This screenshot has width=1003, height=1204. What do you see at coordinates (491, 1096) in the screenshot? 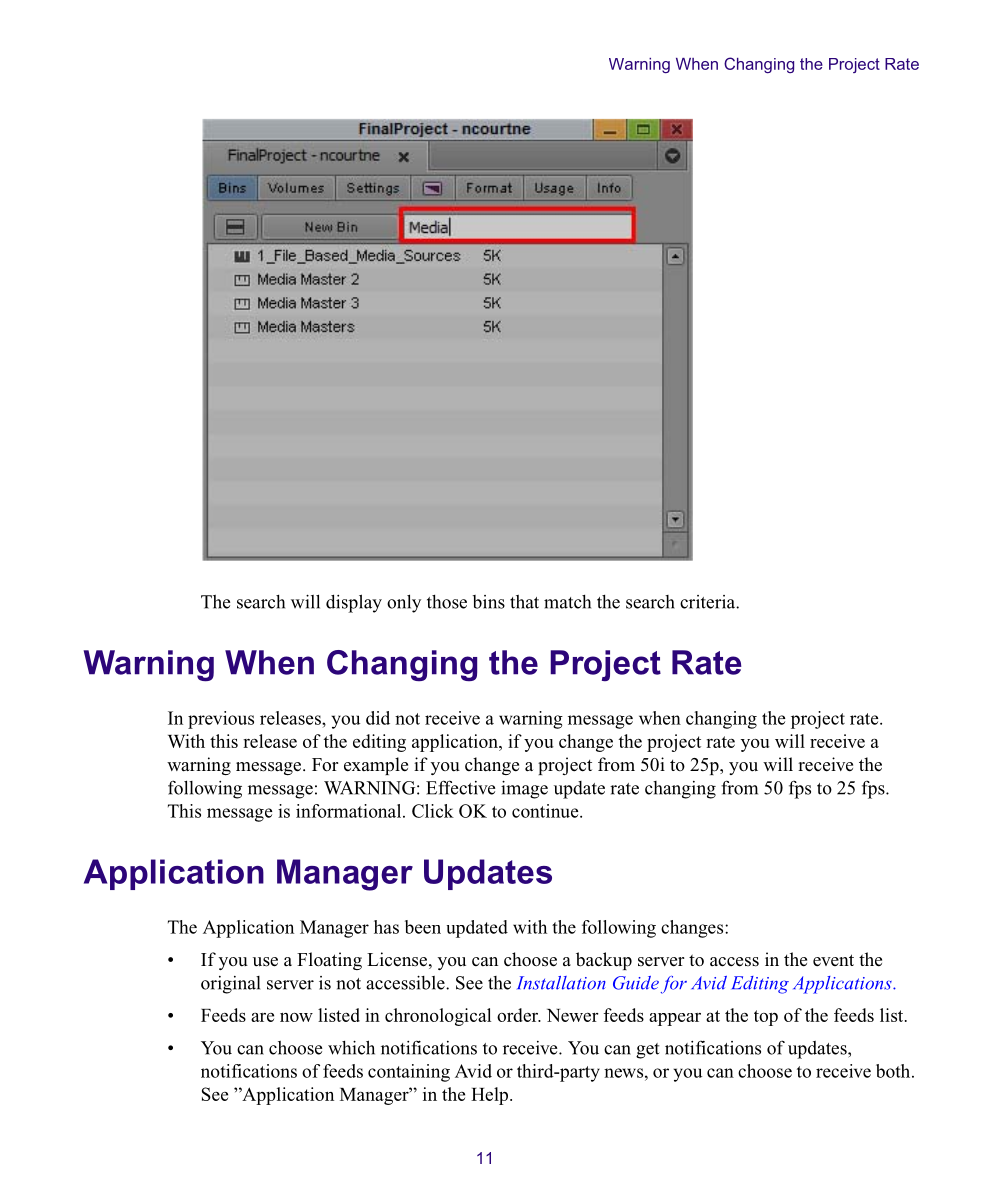
I see `Help` at bounding box center [491, 1096].
